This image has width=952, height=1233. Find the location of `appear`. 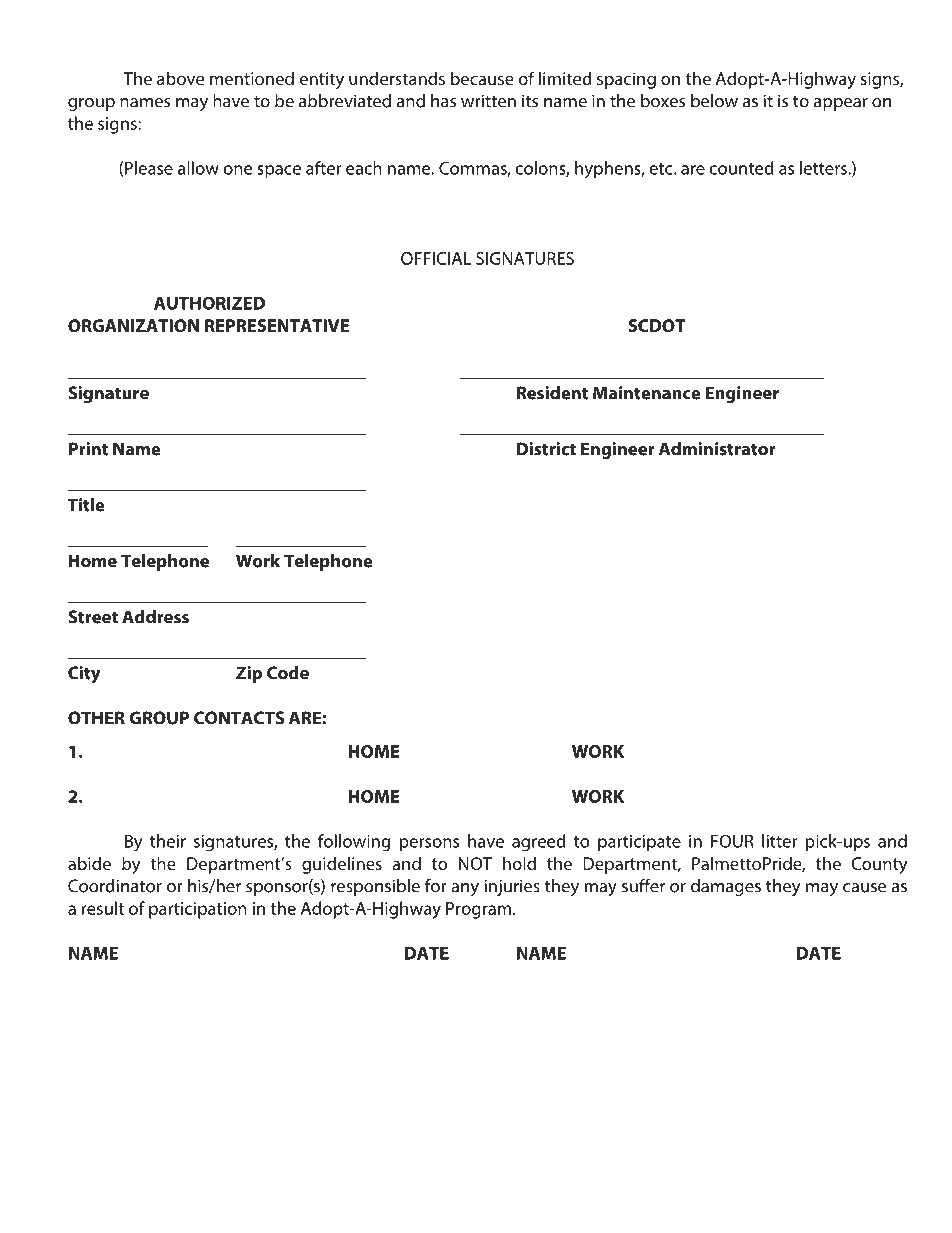

appear is located at coordinates (841, 104).
